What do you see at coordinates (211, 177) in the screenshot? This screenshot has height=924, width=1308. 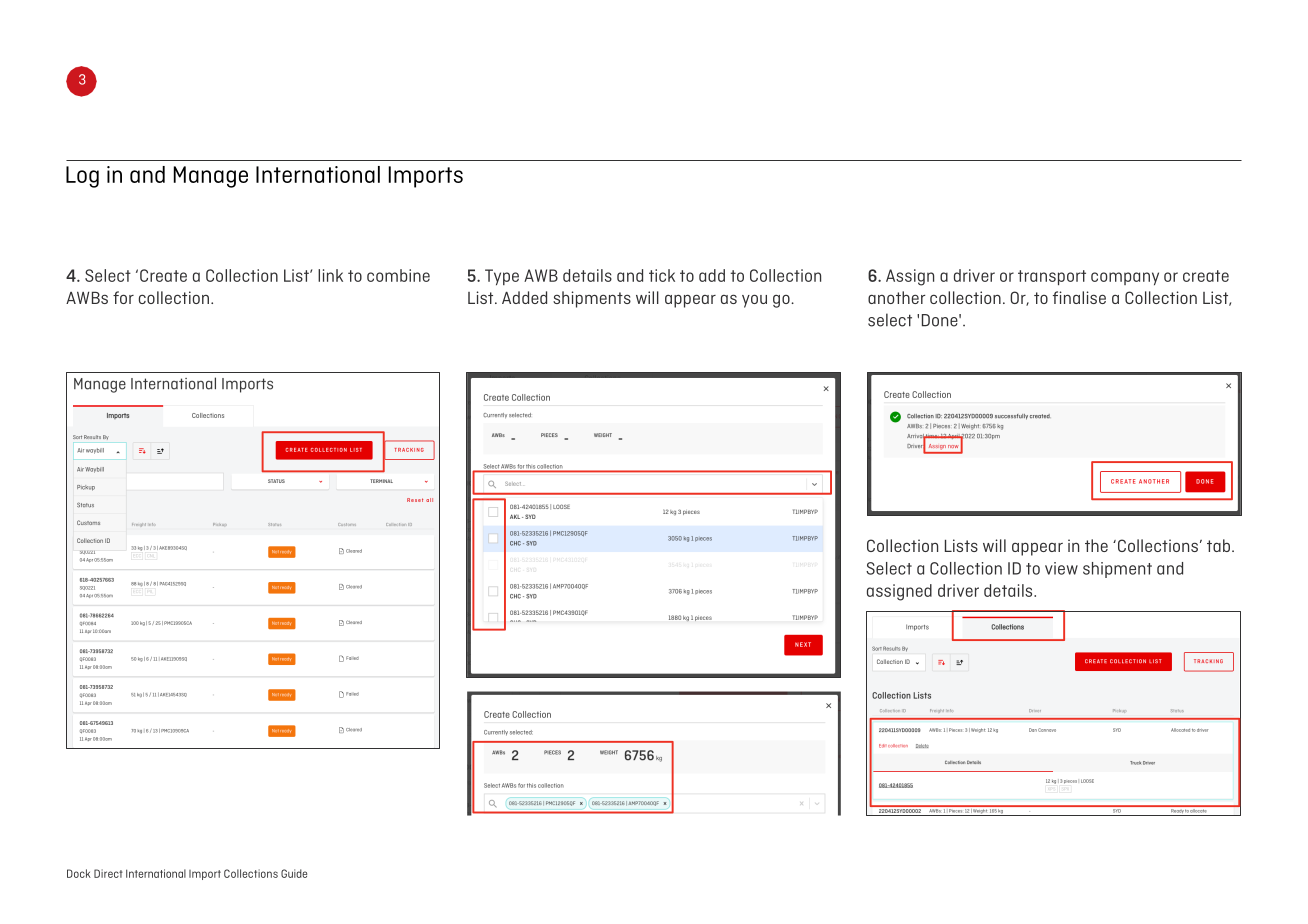 I see `Manage` at bounding box center [211, 177].
